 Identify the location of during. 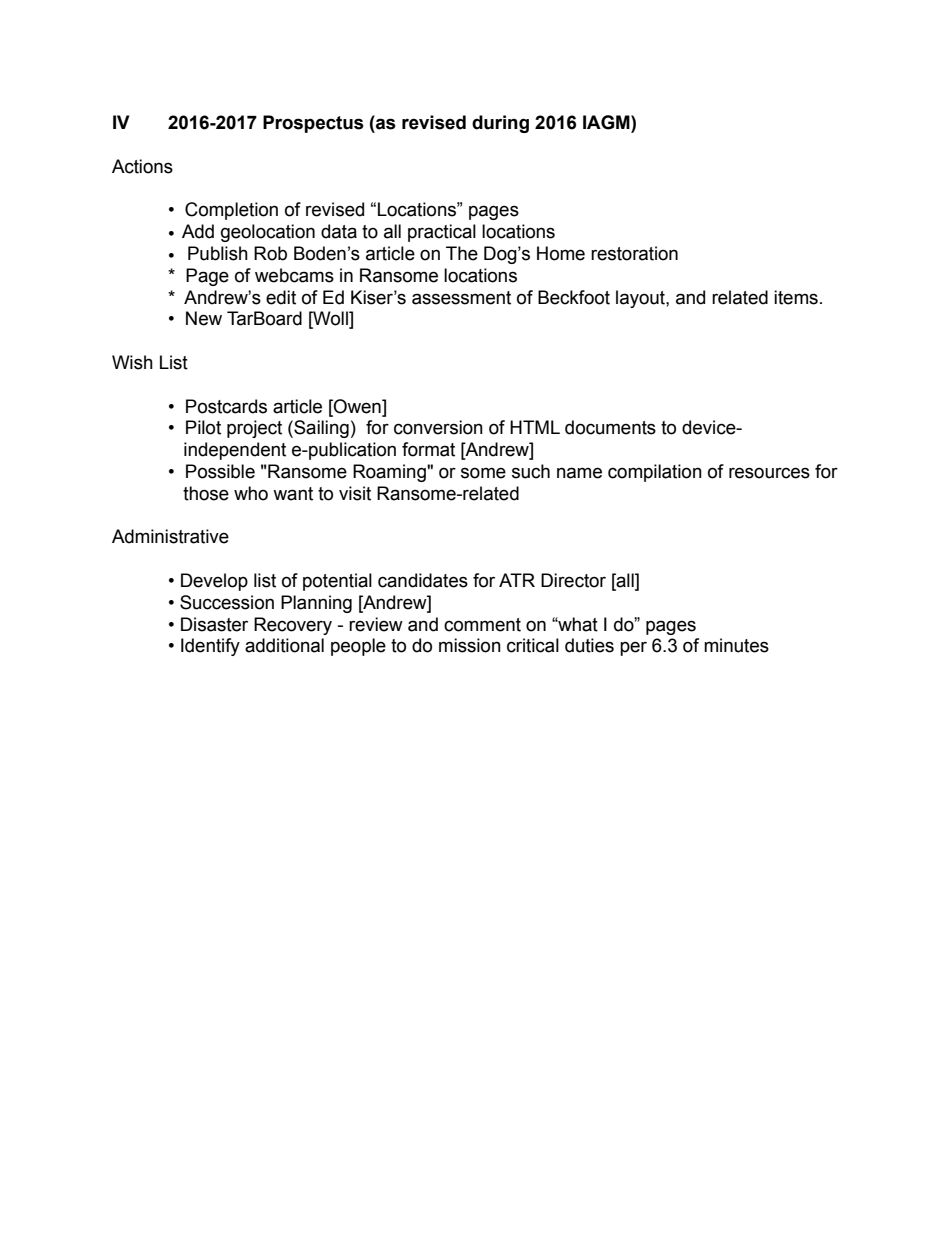
(500, 124).
